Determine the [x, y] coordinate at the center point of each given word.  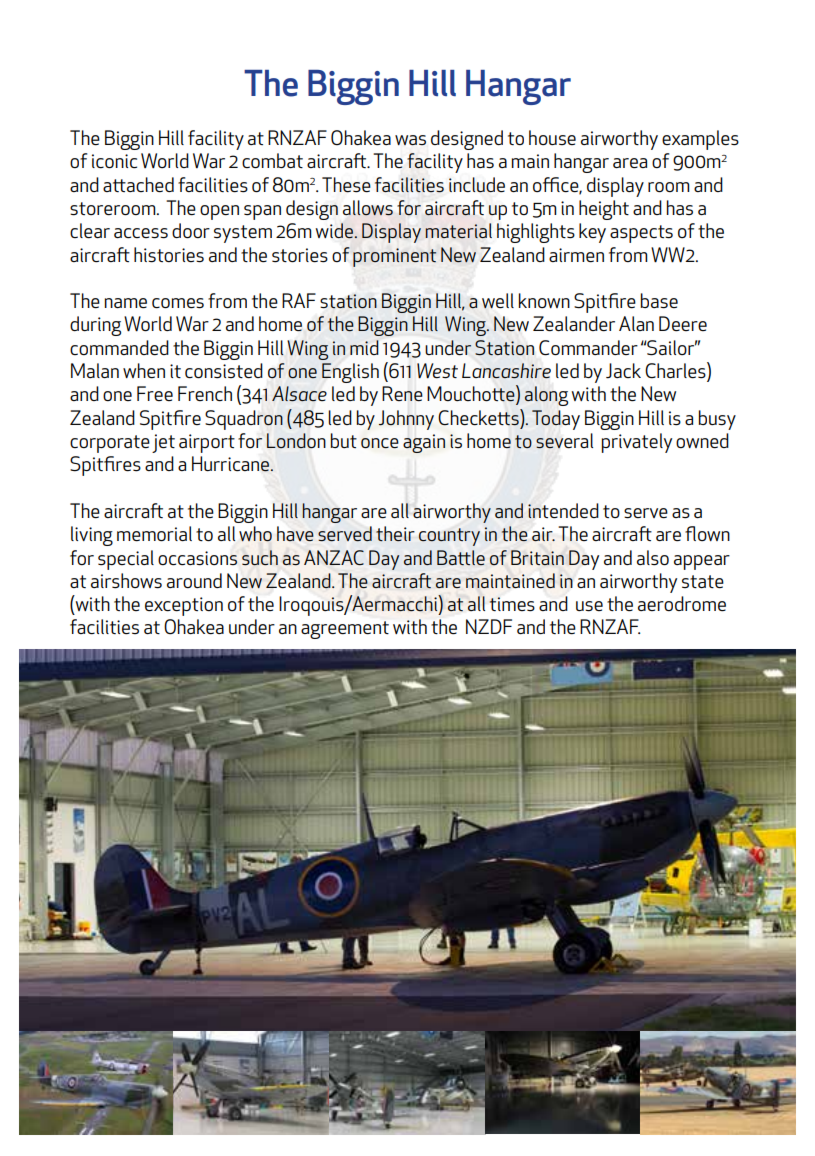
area [630, 163]
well [498, 301]
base [659, 301]
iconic [114, 161]
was [410, 140]
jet [163, 443]
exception [184, 606]
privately [637, 443]
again [424, 443]
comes [178, 303]
